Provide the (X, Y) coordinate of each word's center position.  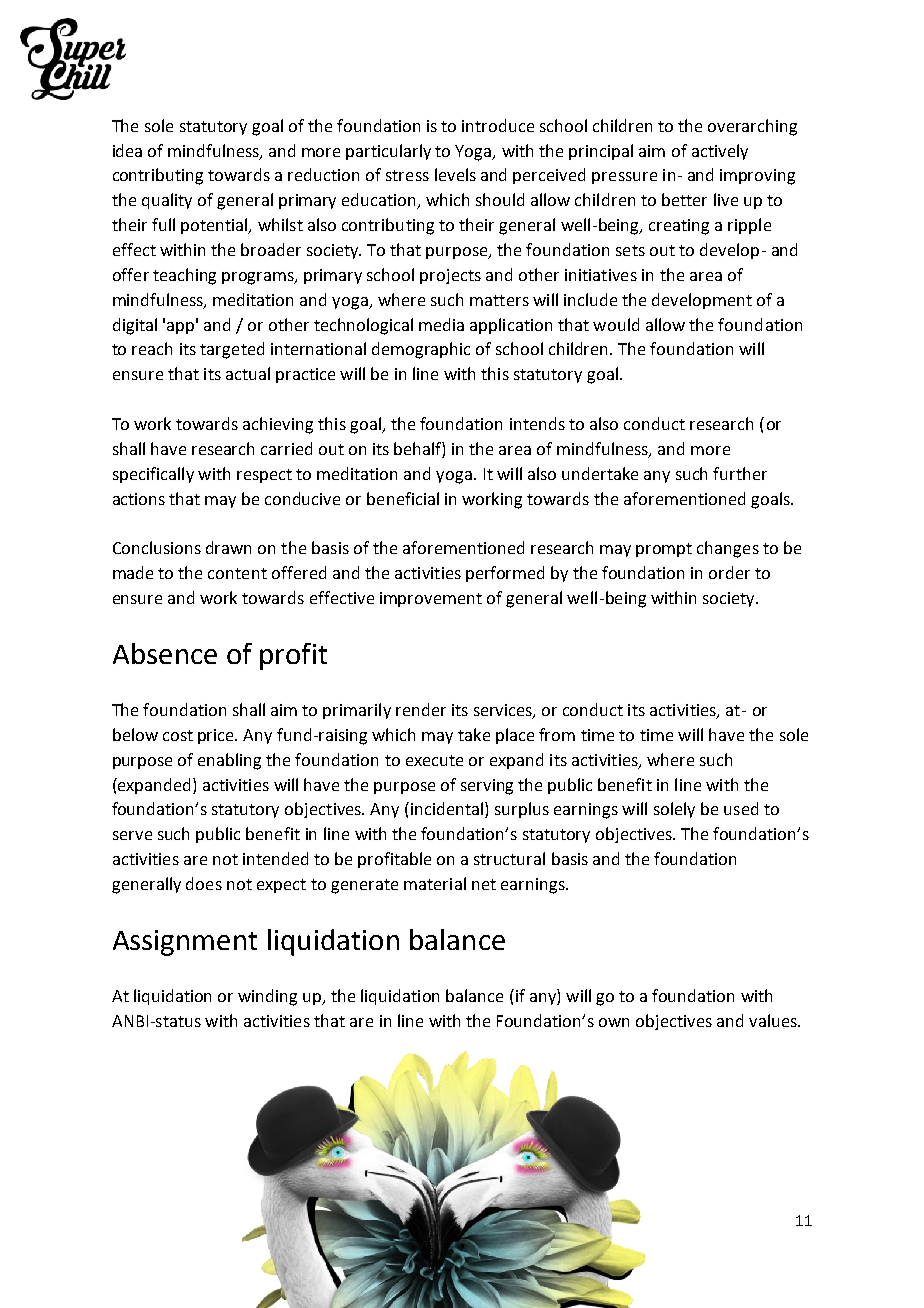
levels (455, 174)
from (557, 734)
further (740, 473)
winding (267, 997)
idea (127, 150)
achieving (278, 425)
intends (537, 423)
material (435, 883)
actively (720, 152)
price (217, 736)
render (421, 709)
